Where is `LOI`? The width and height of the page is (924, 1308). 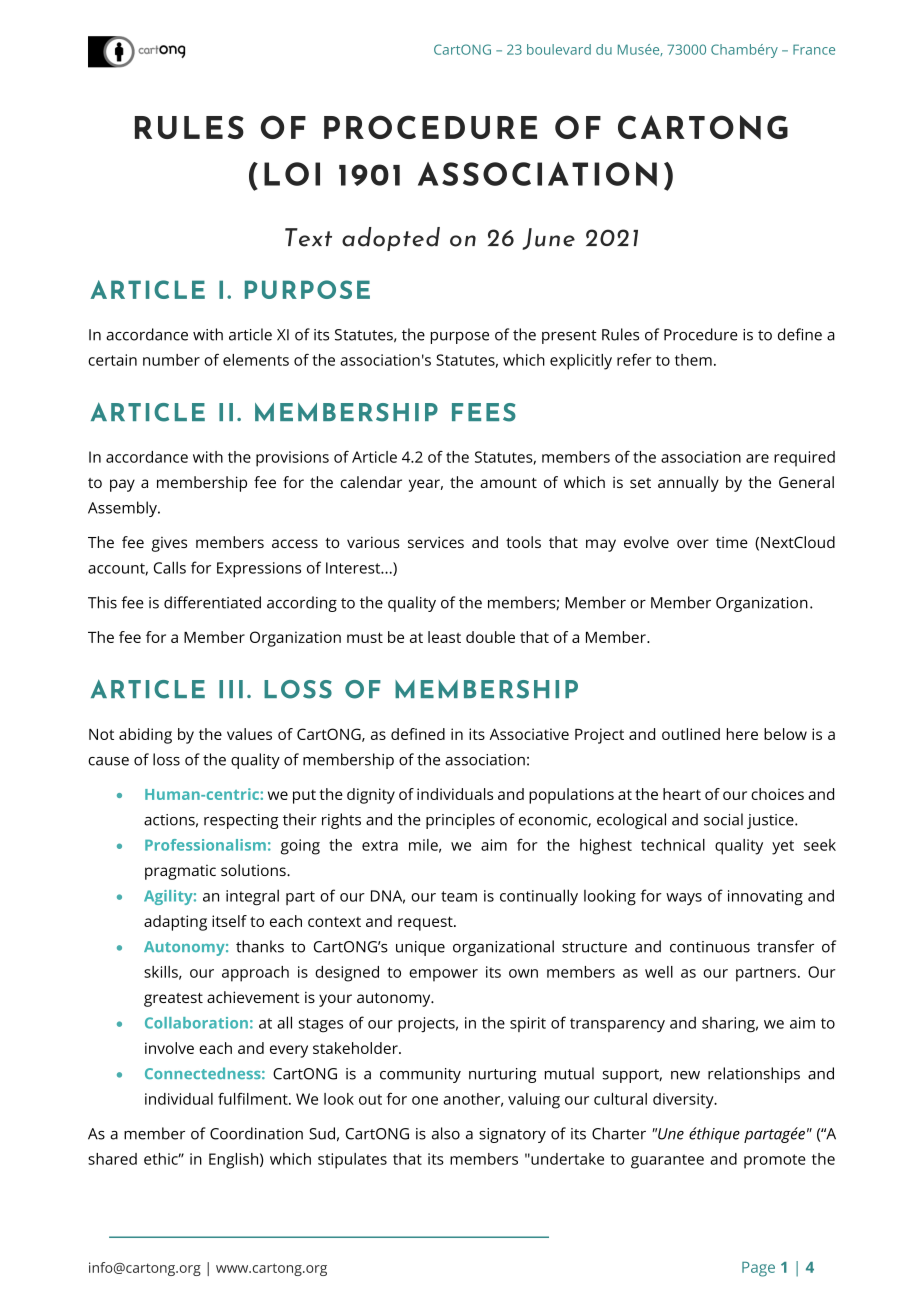
LOI is located at coordinates (292, 174).
